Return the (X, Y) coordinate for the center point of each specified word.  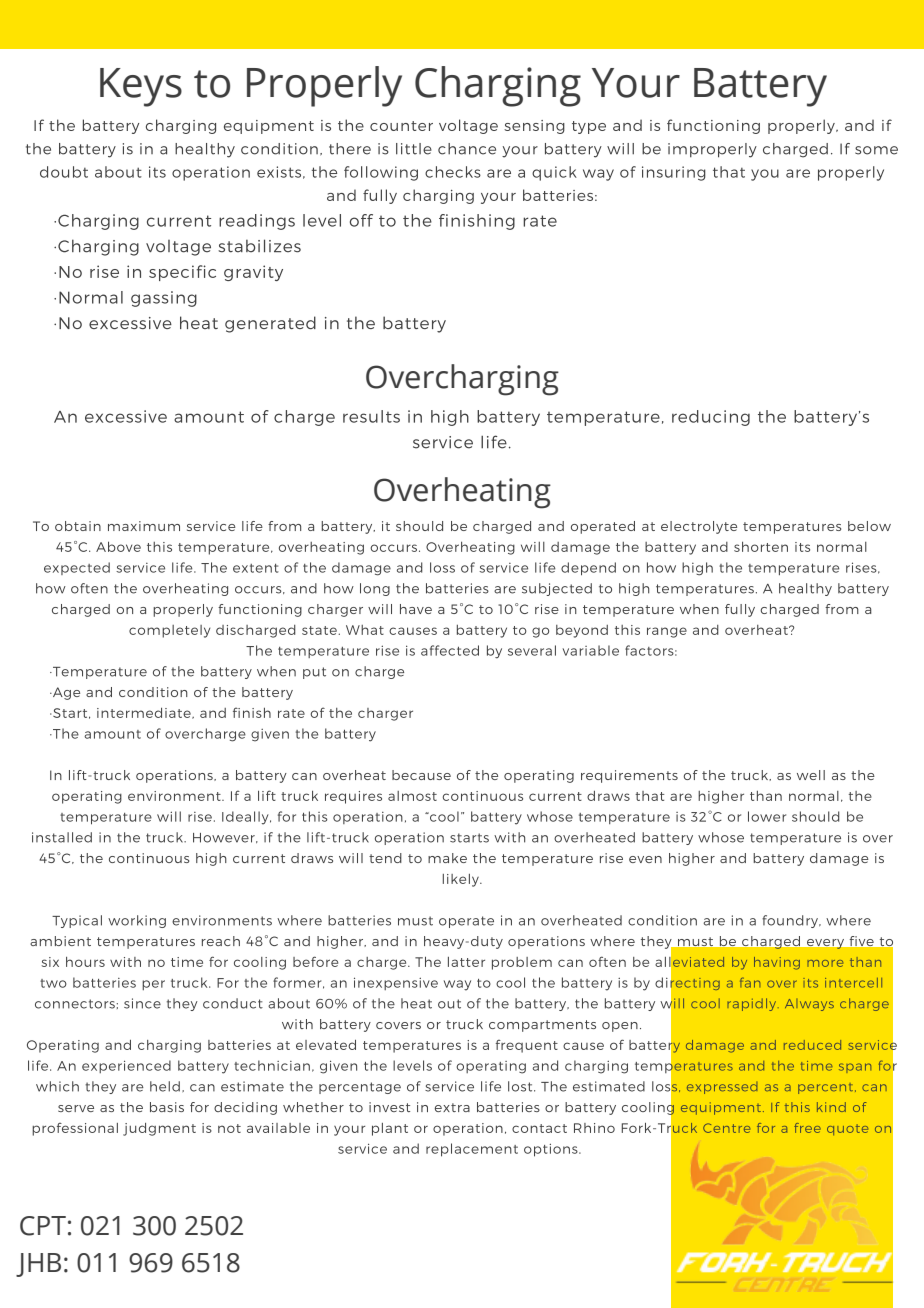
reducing (711, 418)
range (667, 632)
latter (466, 962)
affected (450, 650)
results (371, 416)
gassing (164, 299)
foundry (791, 921)
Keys (141, 87)
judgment (159, 1129)
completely (169, 631)
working (137, 921)
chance (467, 149)
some (876, 150)
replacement (472, 1150)
